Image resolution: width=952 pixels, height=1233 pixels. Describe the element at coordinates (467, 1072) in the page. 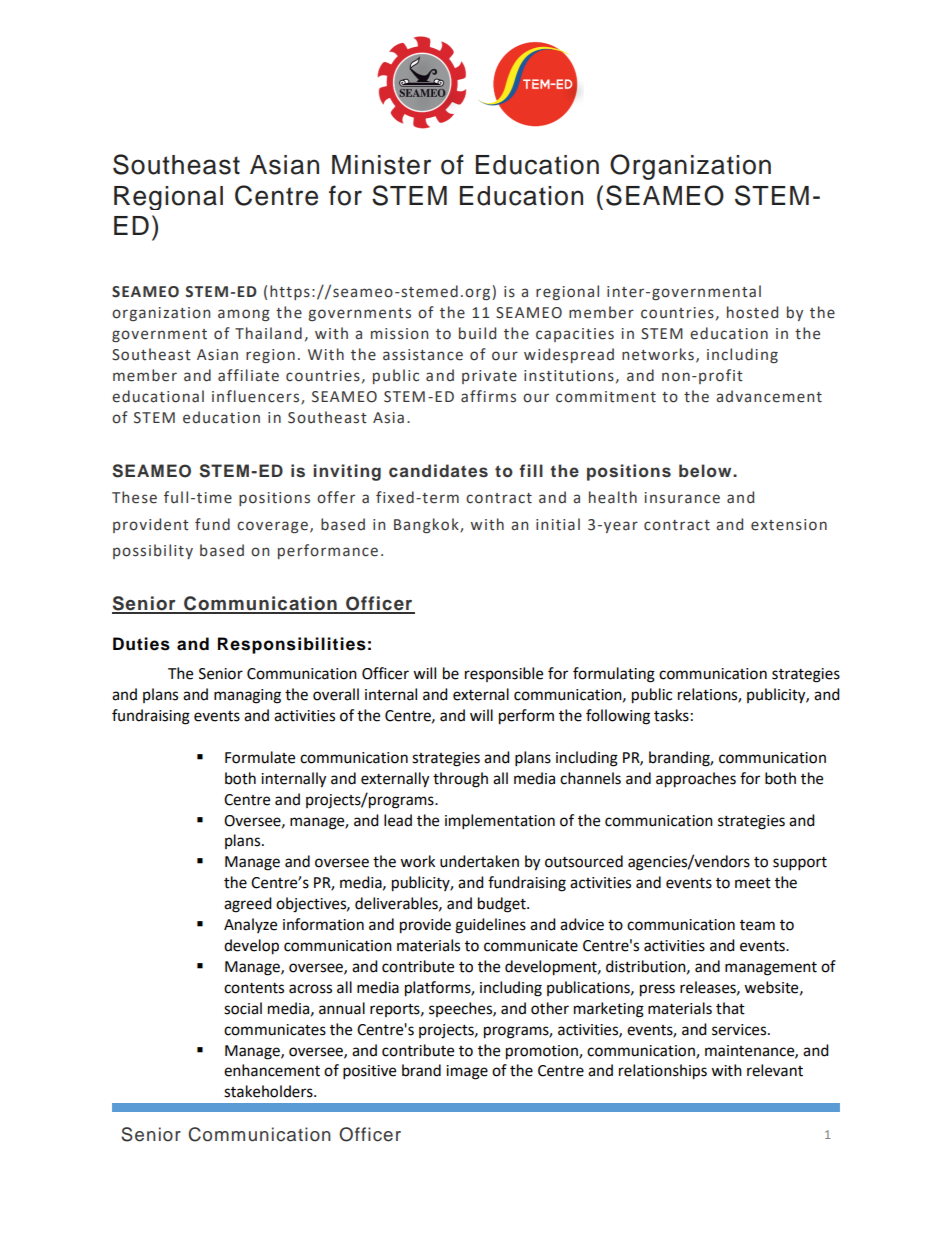

I see `image` at that location.
